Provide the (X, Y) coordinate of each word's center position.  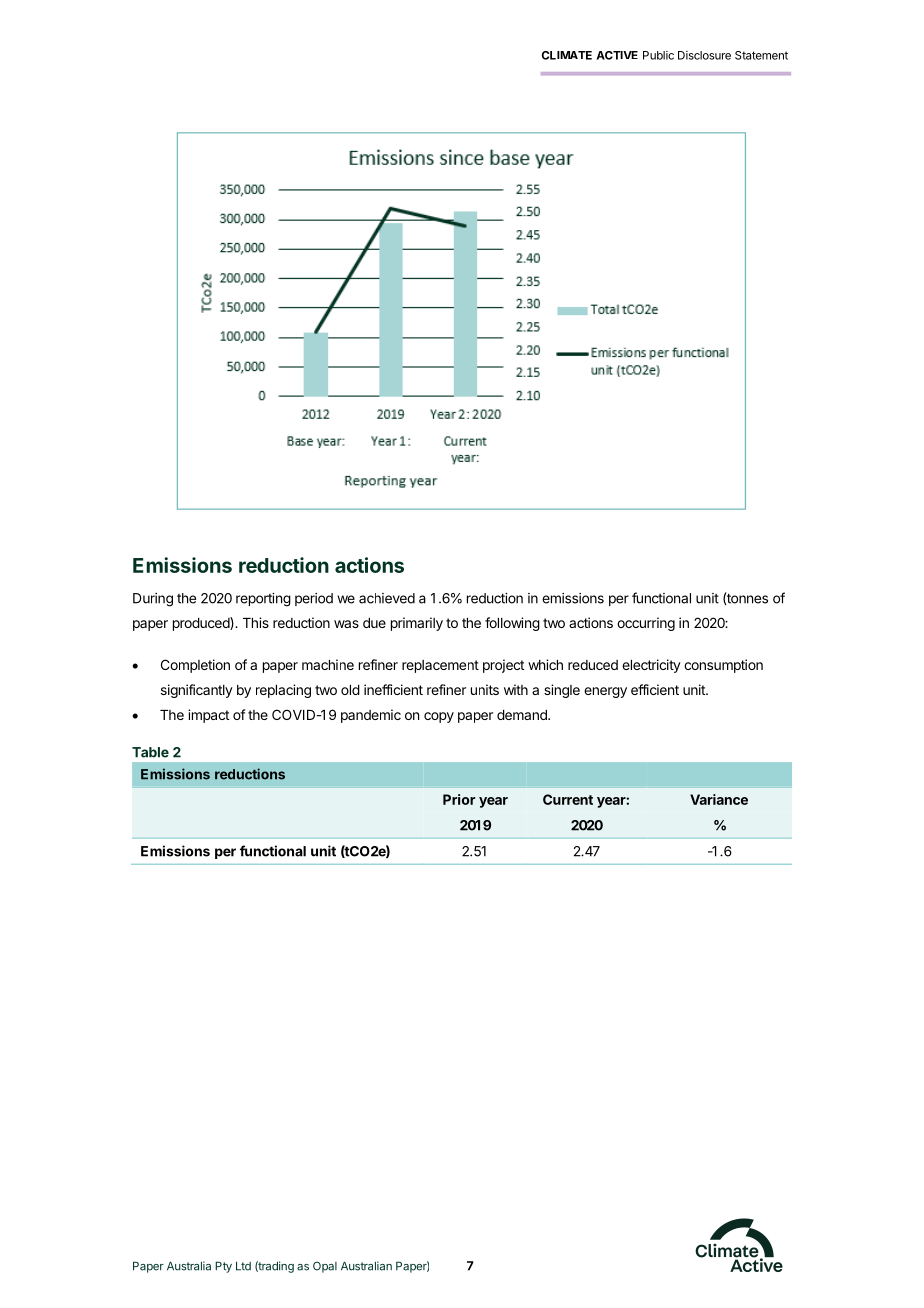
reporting (263, 600)
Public (658, 55)
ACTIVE (617, 55)
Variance (719, 799)
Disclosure (704, 55)
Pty (223, 1267)
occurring (646, 624)
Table (150, 752)
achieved (387, 598)
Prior (459, 799)
